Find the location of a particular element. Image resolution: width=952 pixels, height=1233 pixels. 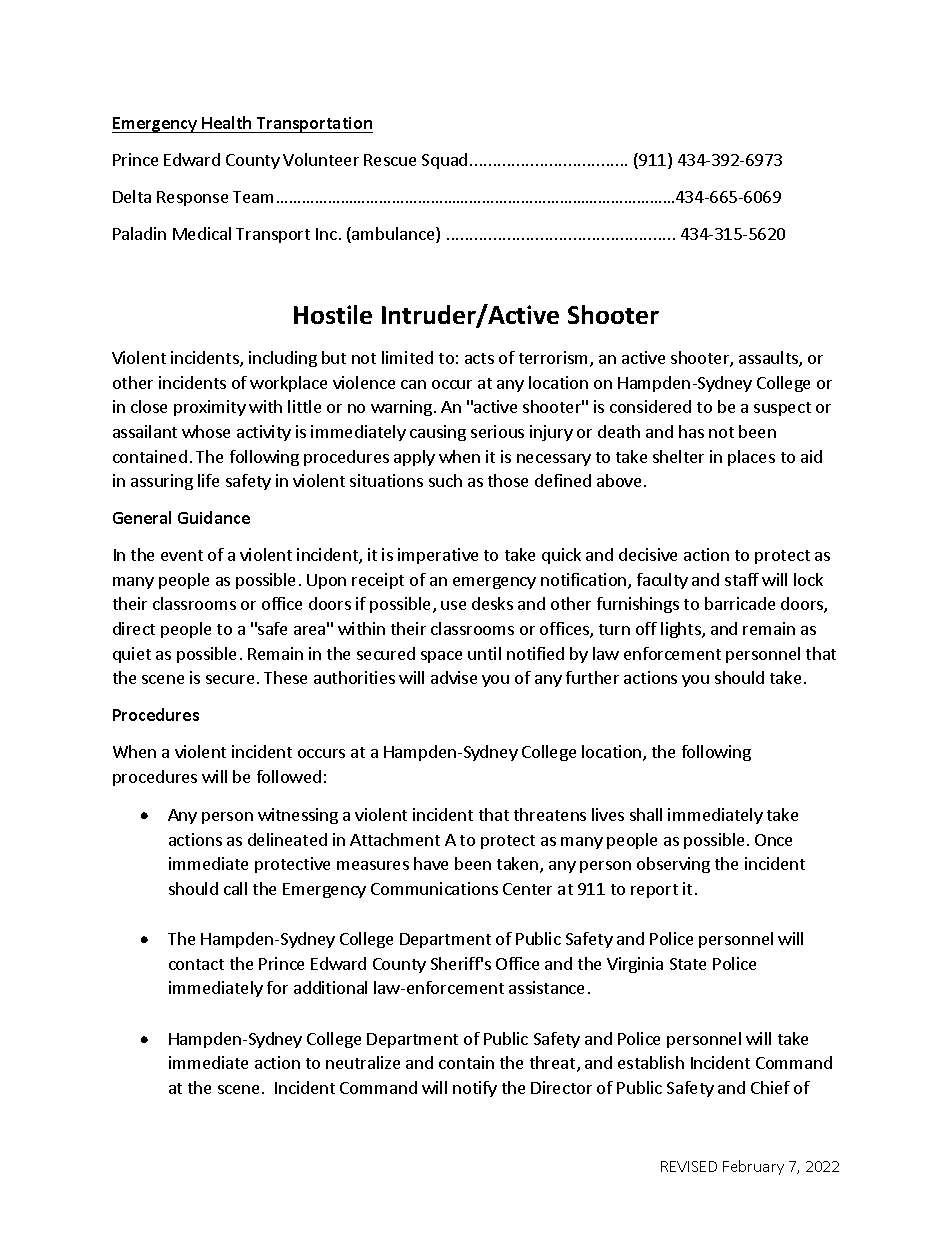

quiet is located at coordinates (132, 655).
